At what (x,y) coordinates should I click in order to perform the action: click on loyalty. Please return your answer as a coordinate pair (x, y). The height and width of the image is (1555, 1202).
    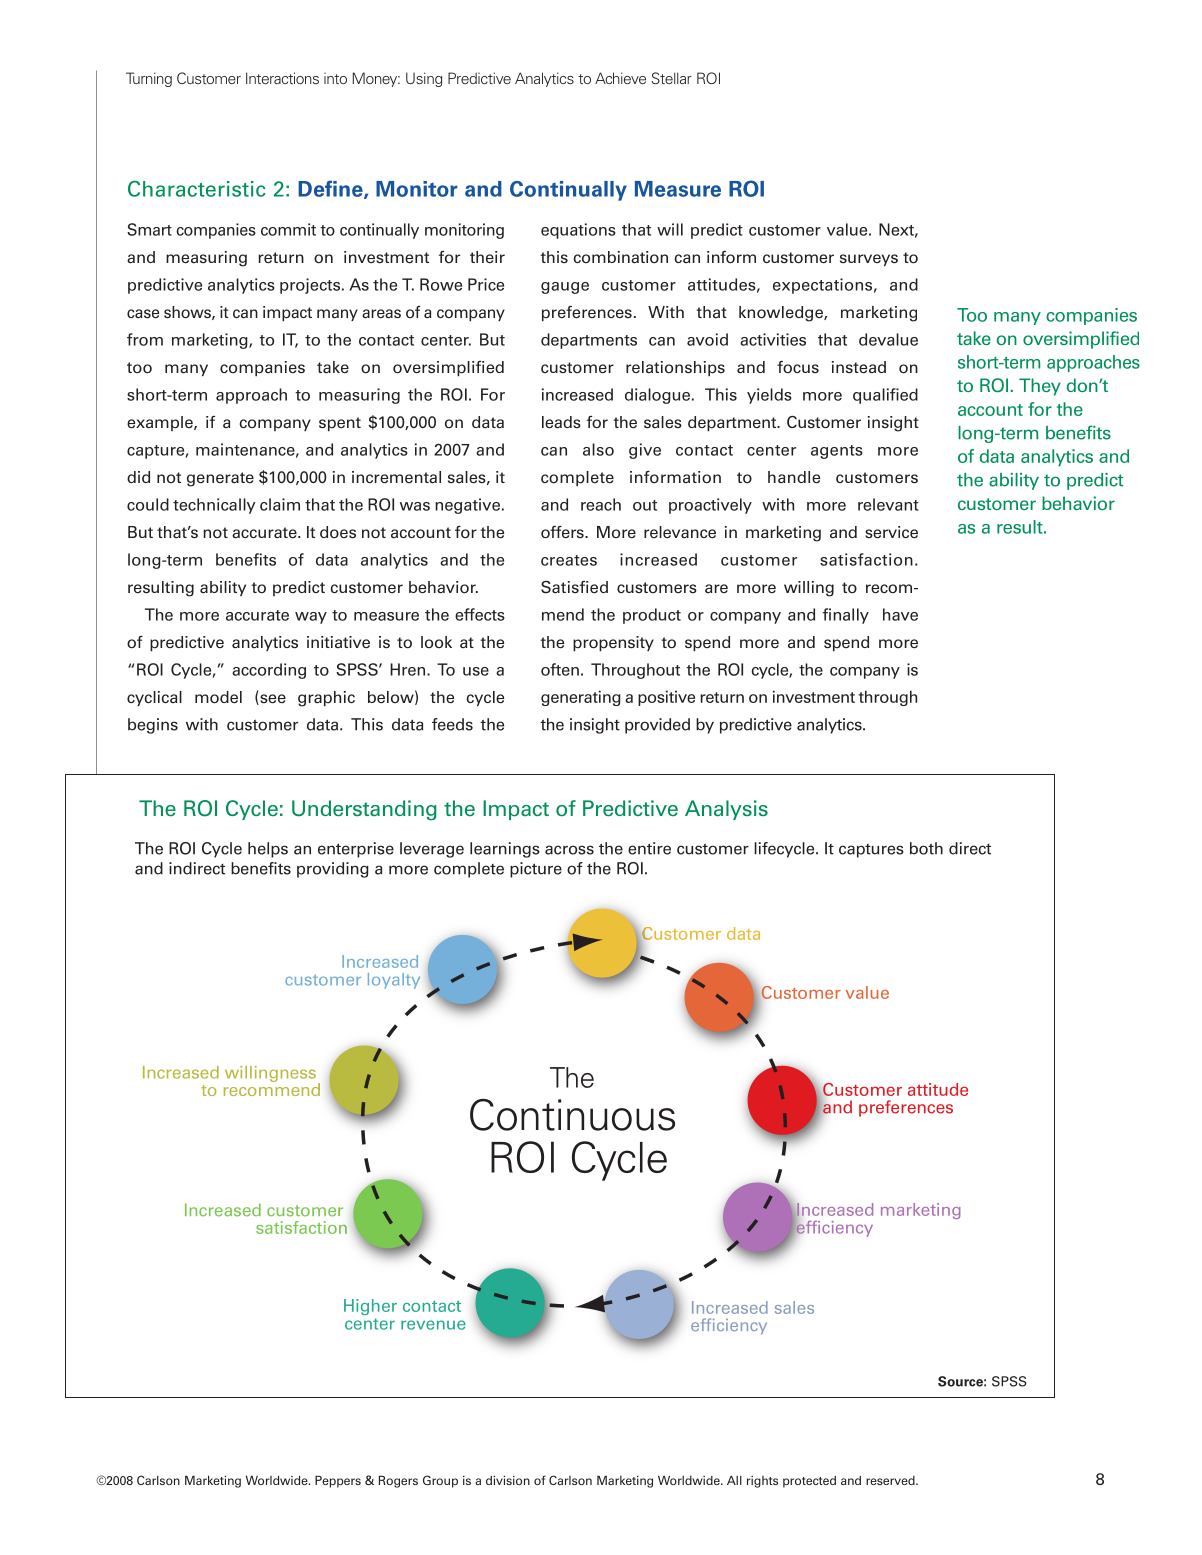
    Looking at the image, I should click on (394, 981).
